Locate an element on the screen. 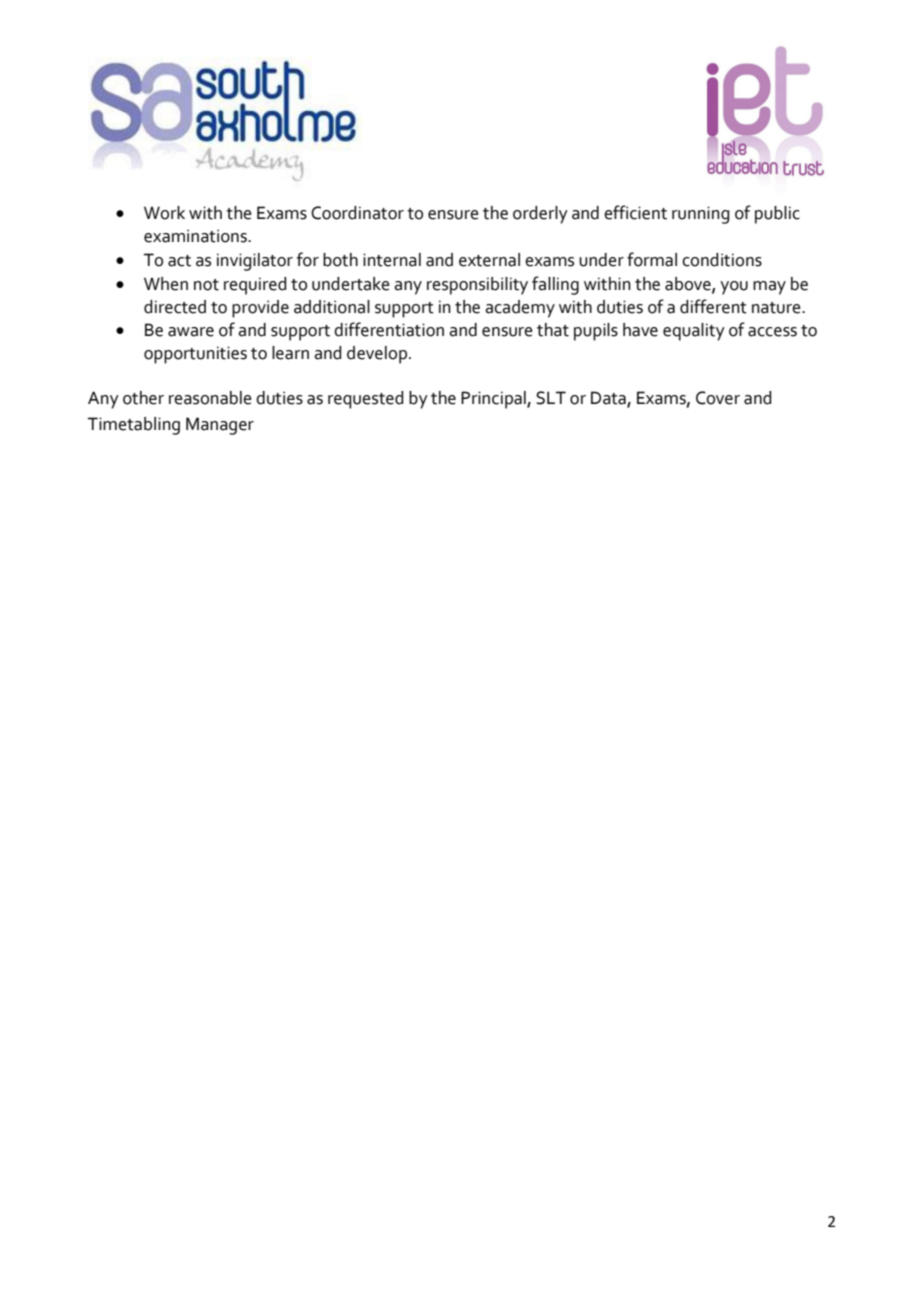  opportunities is located at coordinates (195, 355).
